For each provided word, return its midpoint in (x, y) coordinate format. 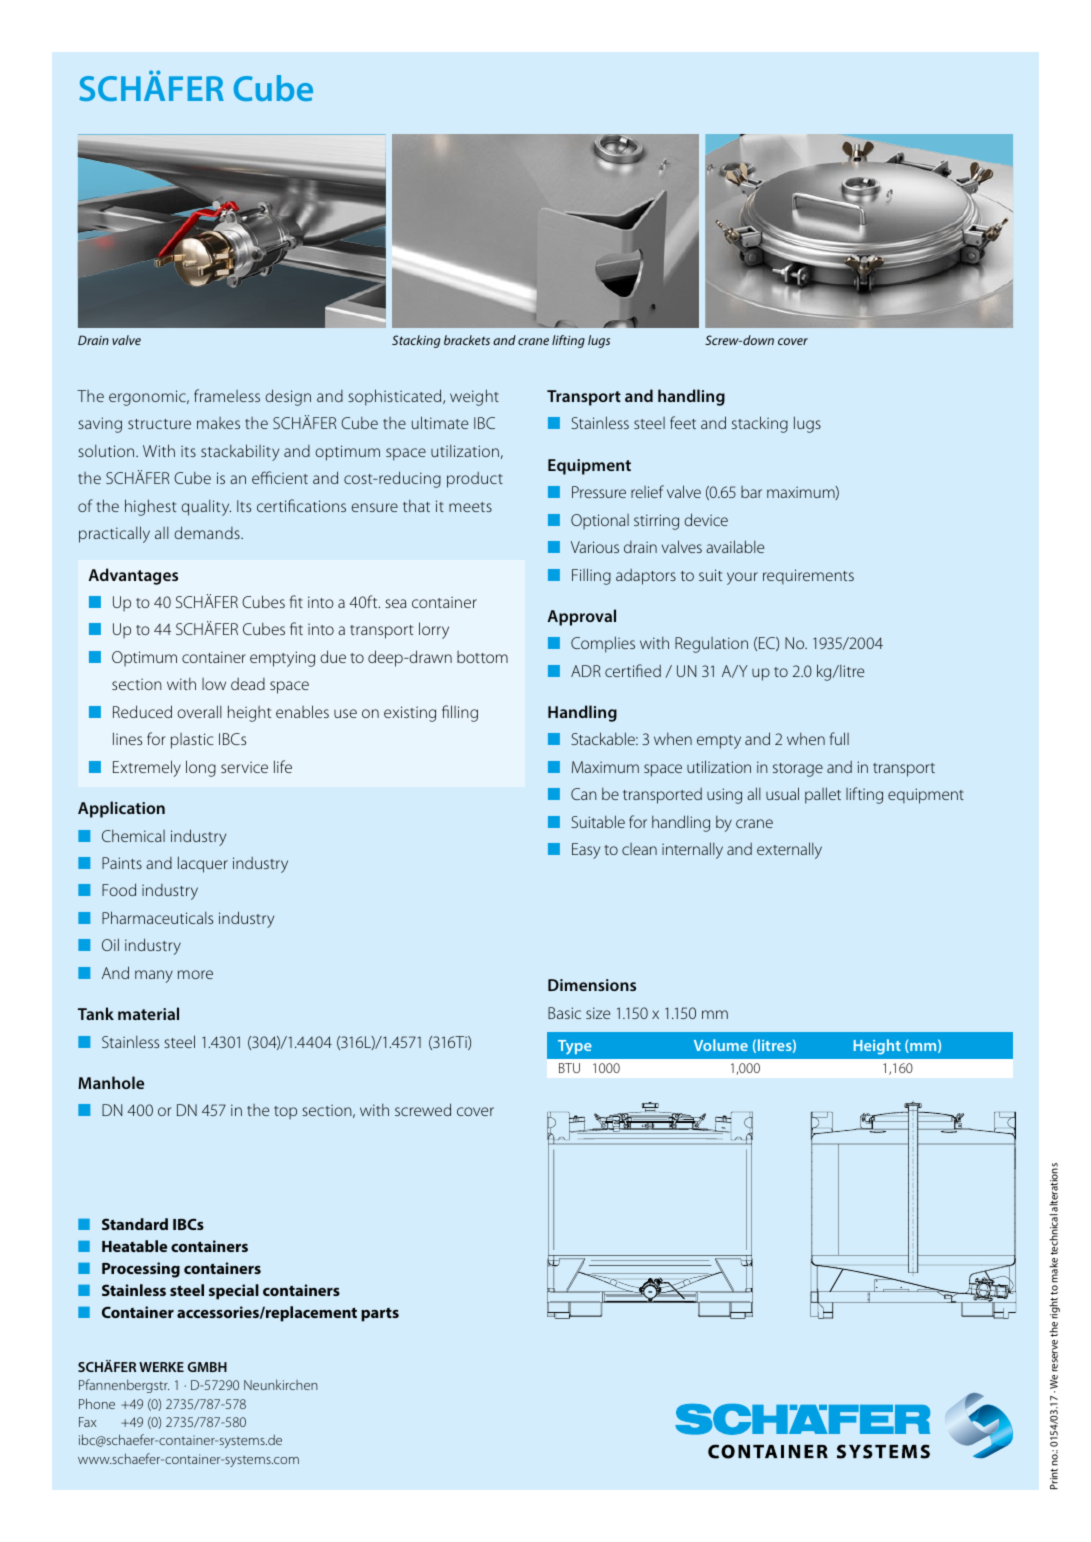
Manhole (111, 1082)
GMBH (207, 1367)
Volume (721, 1045)
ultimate (440, 422)
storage (798, 770)
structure (159, 424)
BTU (569, 1068)
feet (683, 422)
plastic (192, 741)
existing (410, 714)
